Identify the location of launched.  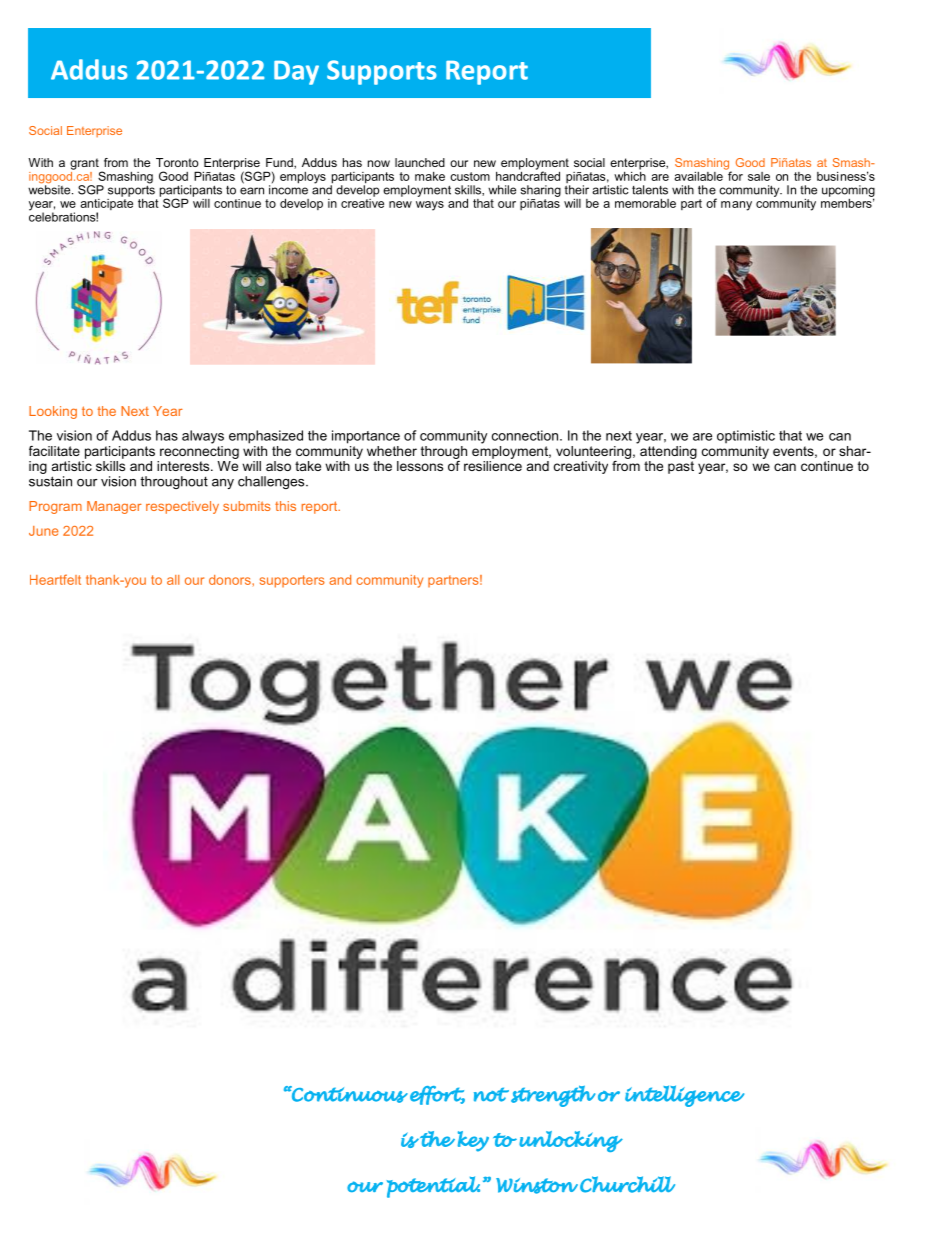
(420, 162).
